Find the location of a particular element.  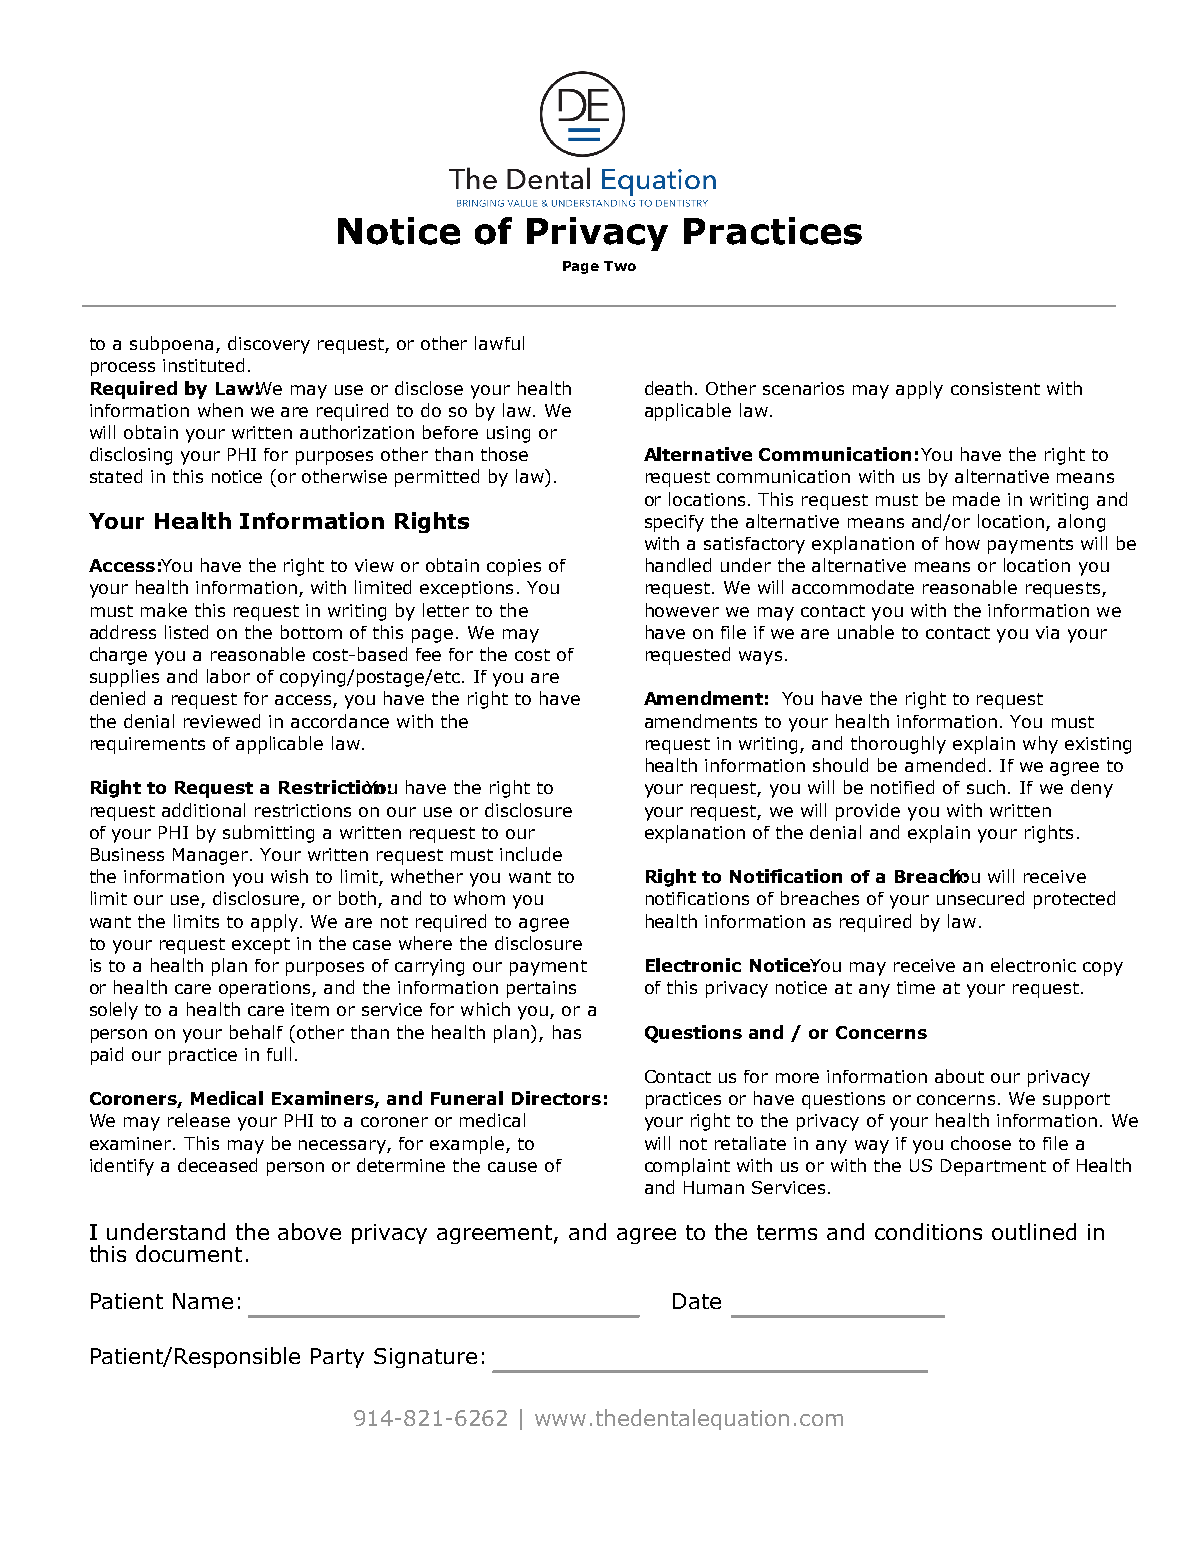

discovery is located at coordinates (269, 345).
